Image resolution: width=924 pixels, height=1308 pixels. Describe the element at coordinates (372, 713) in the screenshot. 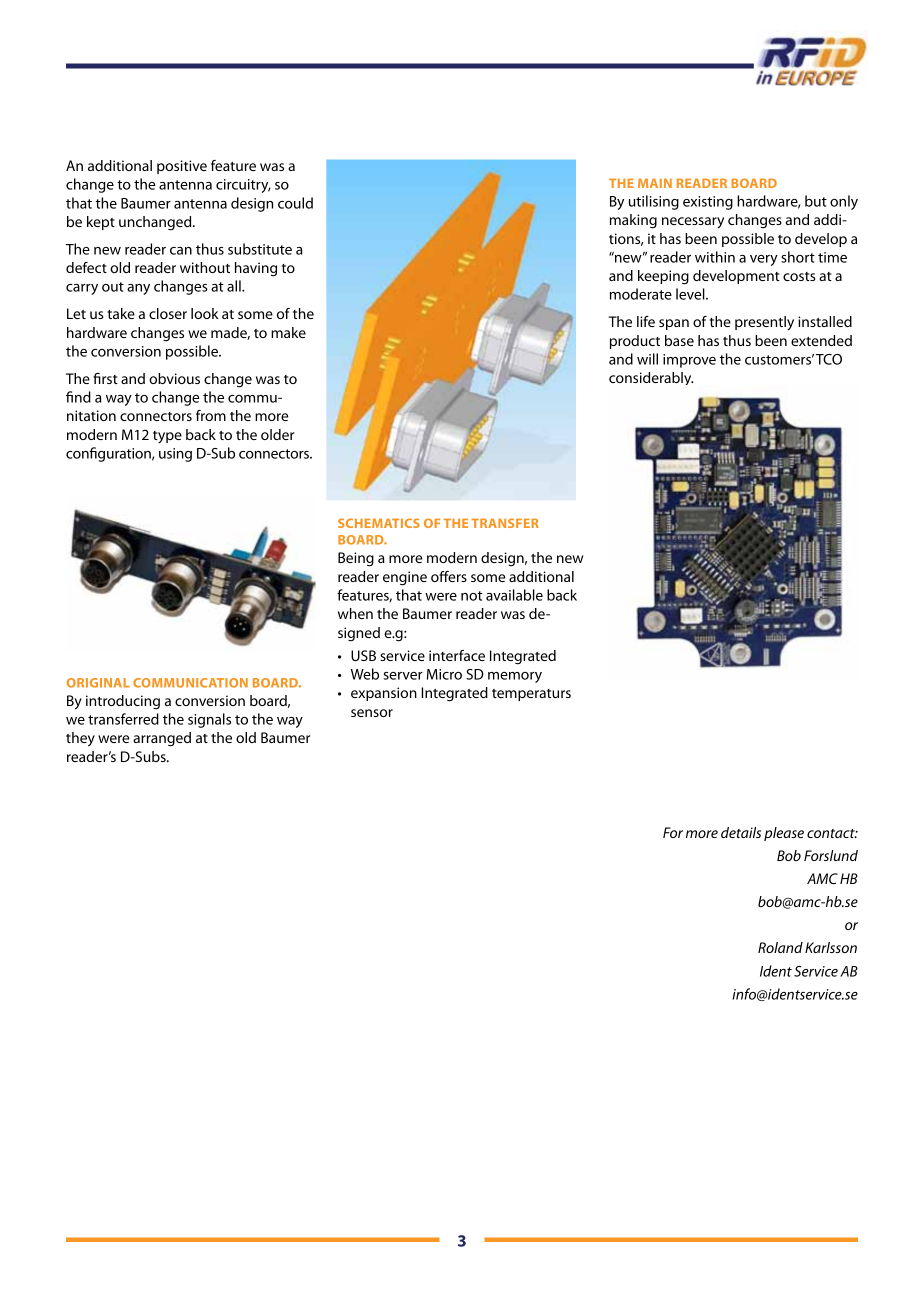

I see `sensor` at that location.
